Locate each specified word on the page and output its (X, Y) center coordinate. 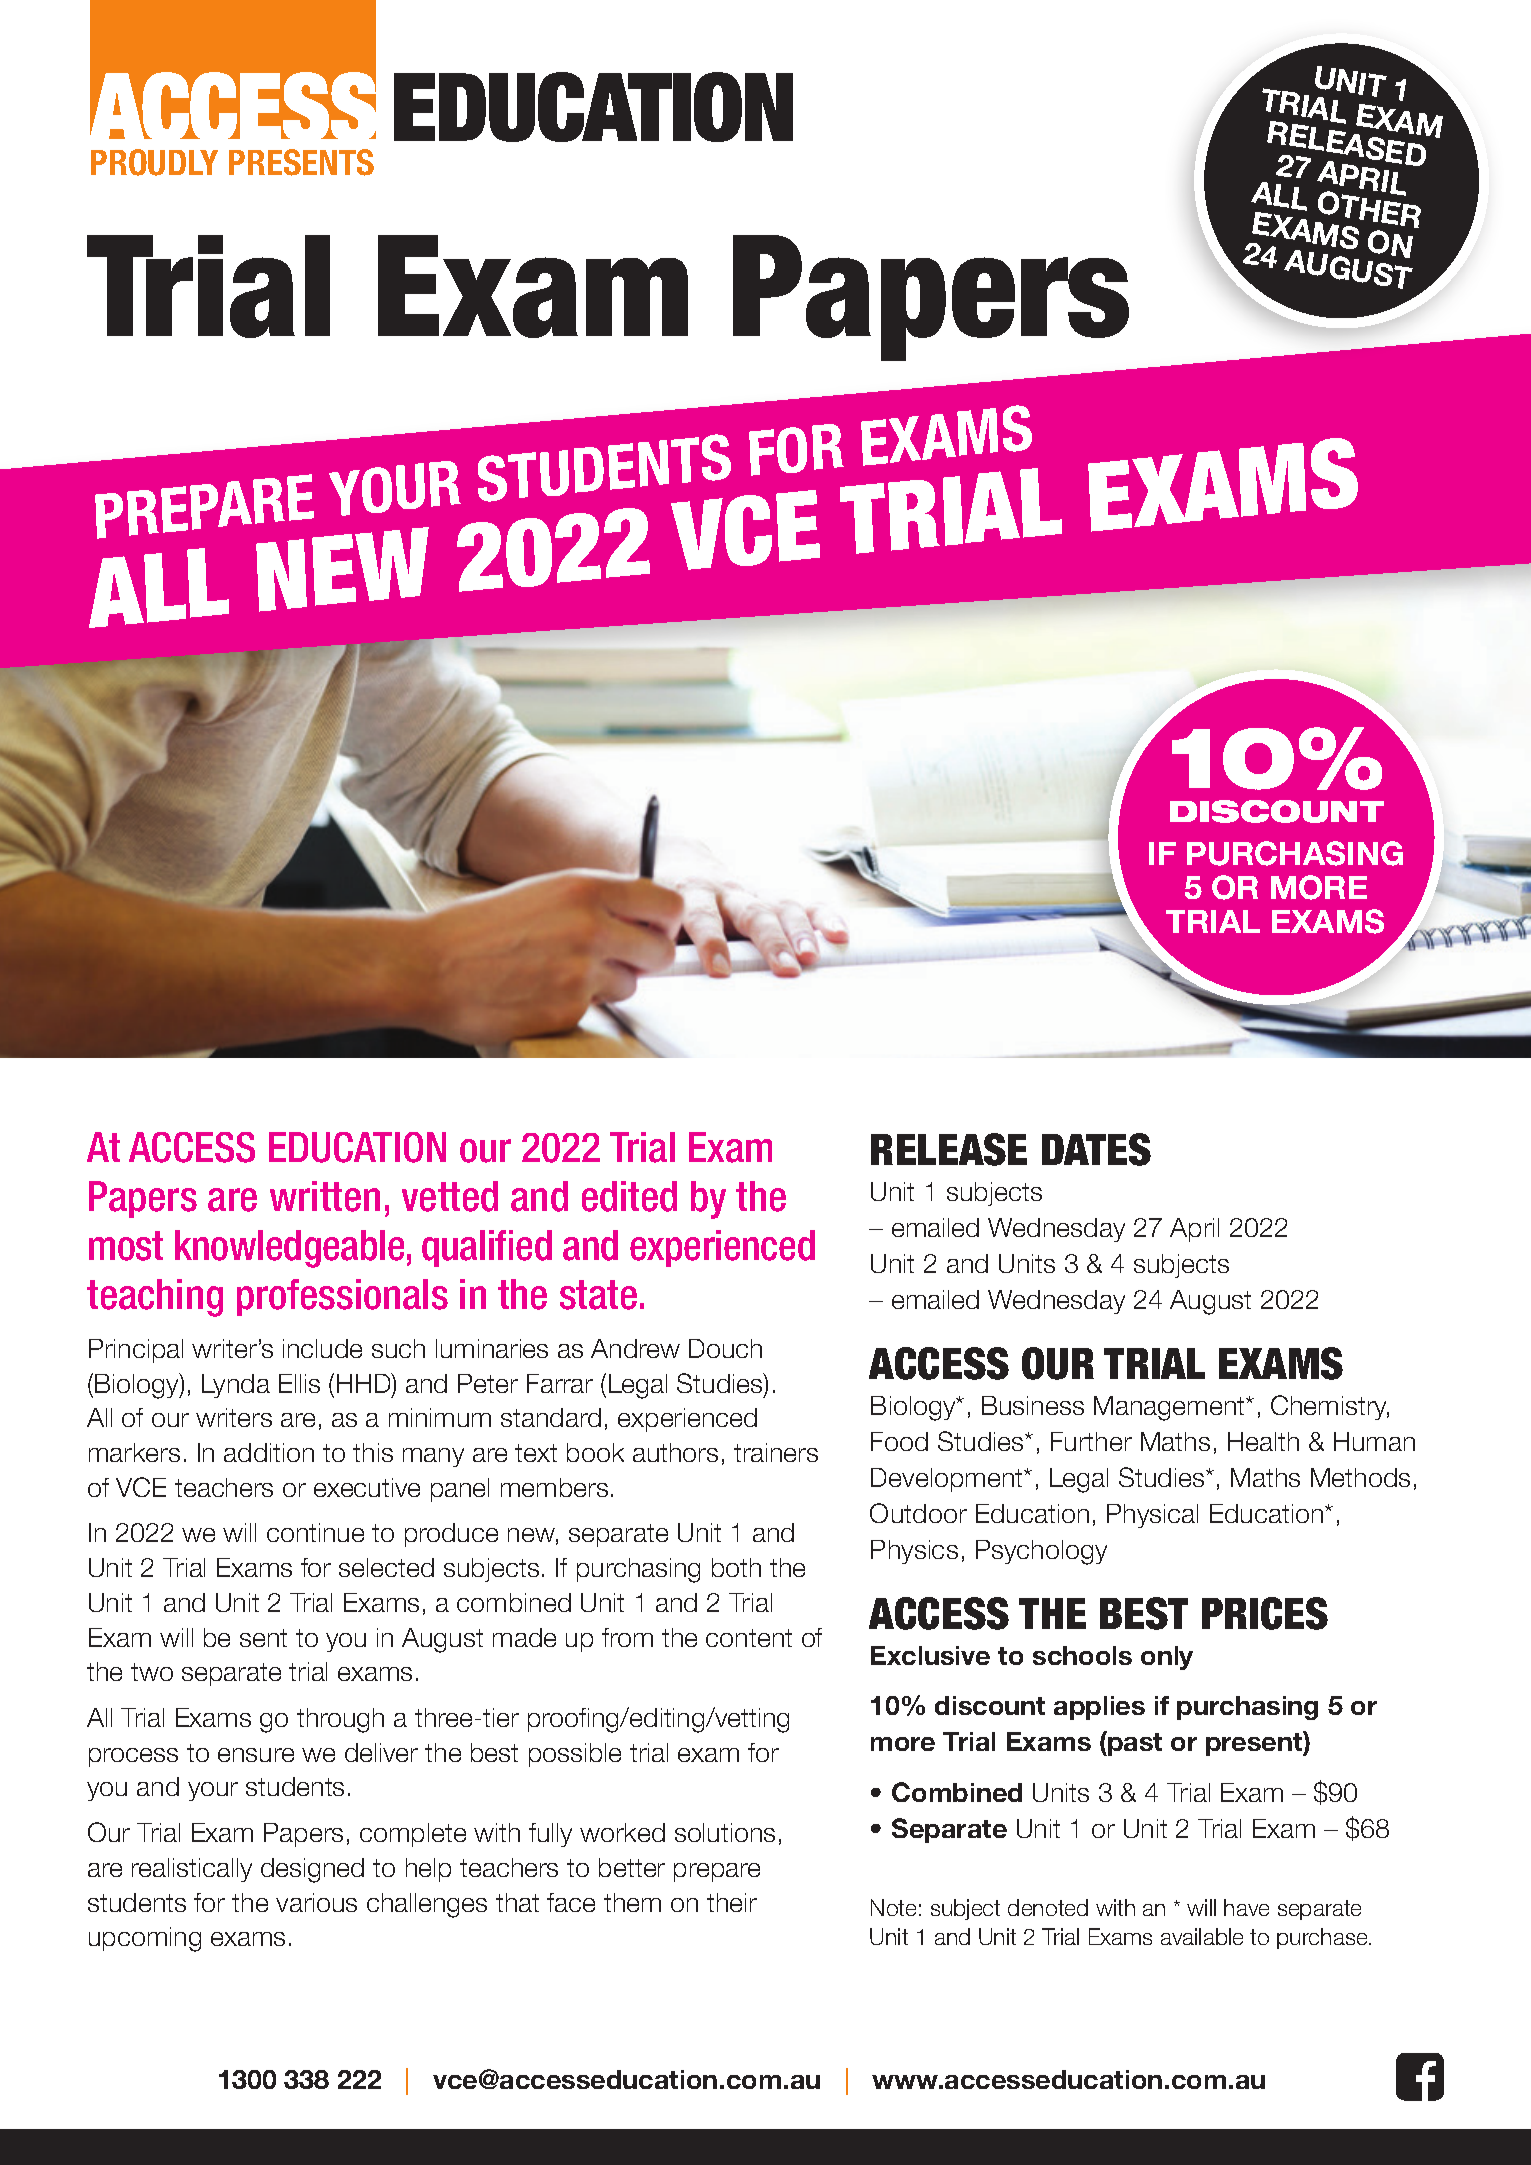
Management (1170, 1408)
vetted (450, 1196)
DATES (1096, 1149)
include (322, 1348)
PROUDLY (154, 162)
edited (629, 1196)
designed (312, 1870)
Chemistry (1330, 1407)
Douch (725, 1348)
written (325, 1196)
